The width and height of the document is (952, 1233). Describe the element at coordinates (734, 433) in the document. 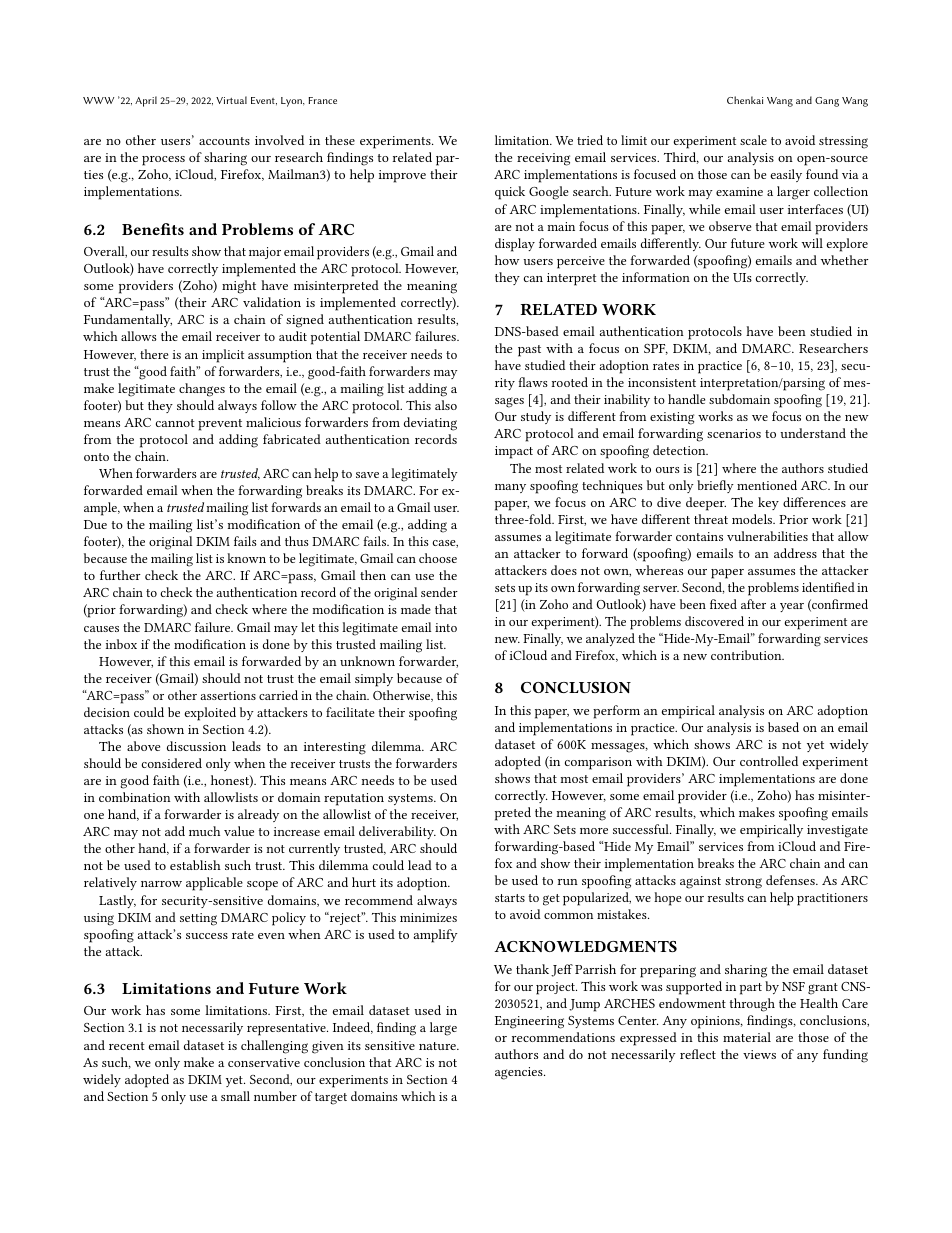

I see `scenarios` at that location.
